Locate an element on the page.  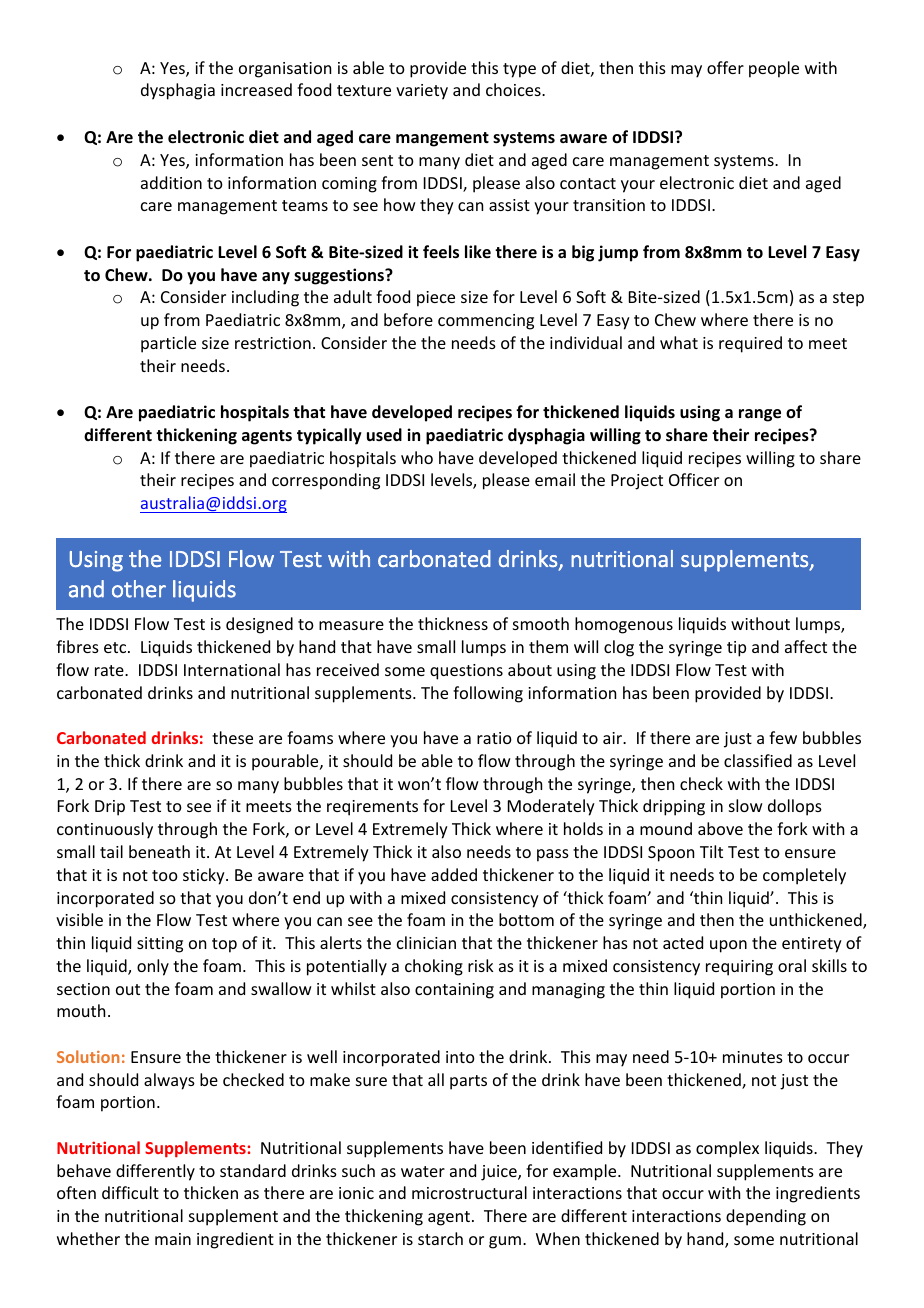
variety is located at coordinates (422, 92).
